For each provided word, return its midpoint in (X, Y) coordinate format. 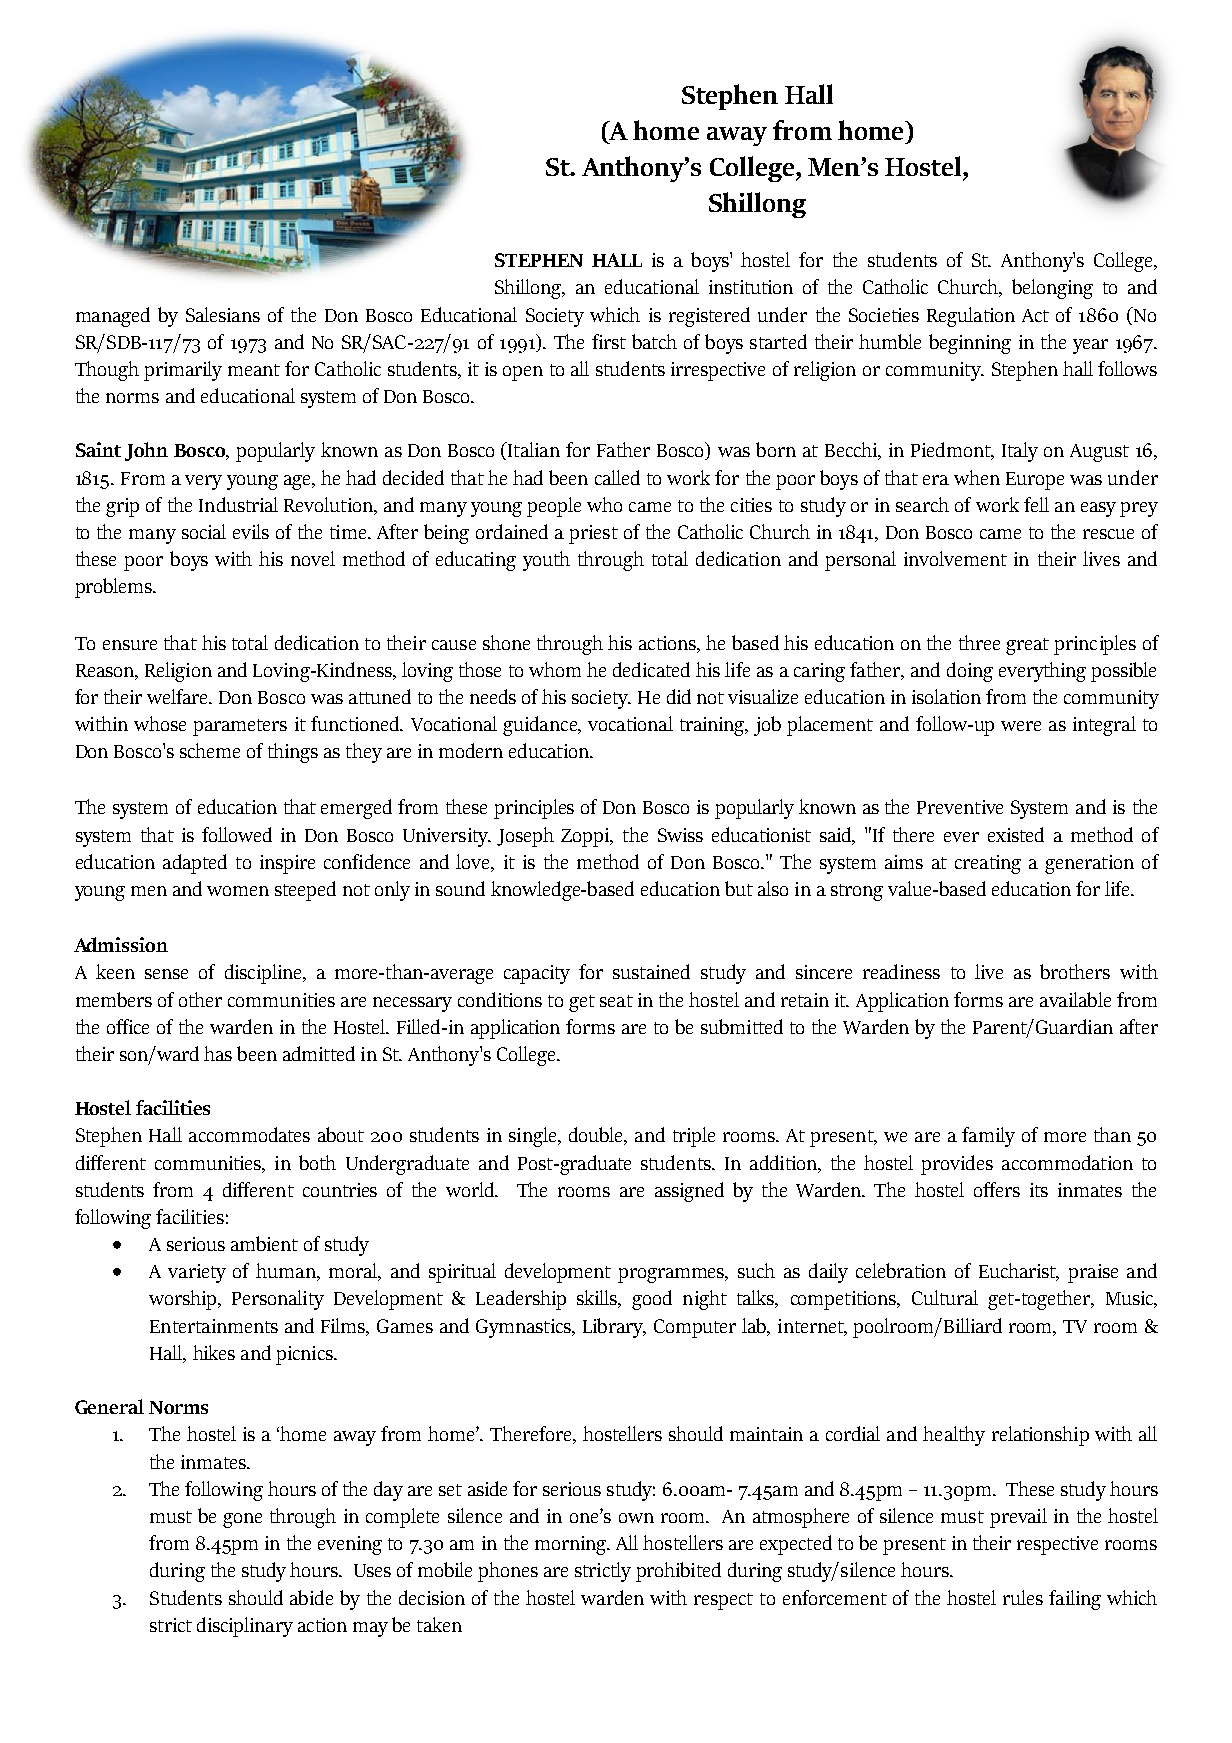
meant (254, 370)
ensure (130, 645)
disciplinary (245, 1627)
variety (197, 1273)
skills (598, 1299)
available (1075, 999)
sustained (651, 971)
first (609, 341)
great (1027, 646)
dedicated (651, 669)
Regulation (971, 317)
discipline (264, 974)
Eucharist (1019, 1272)
